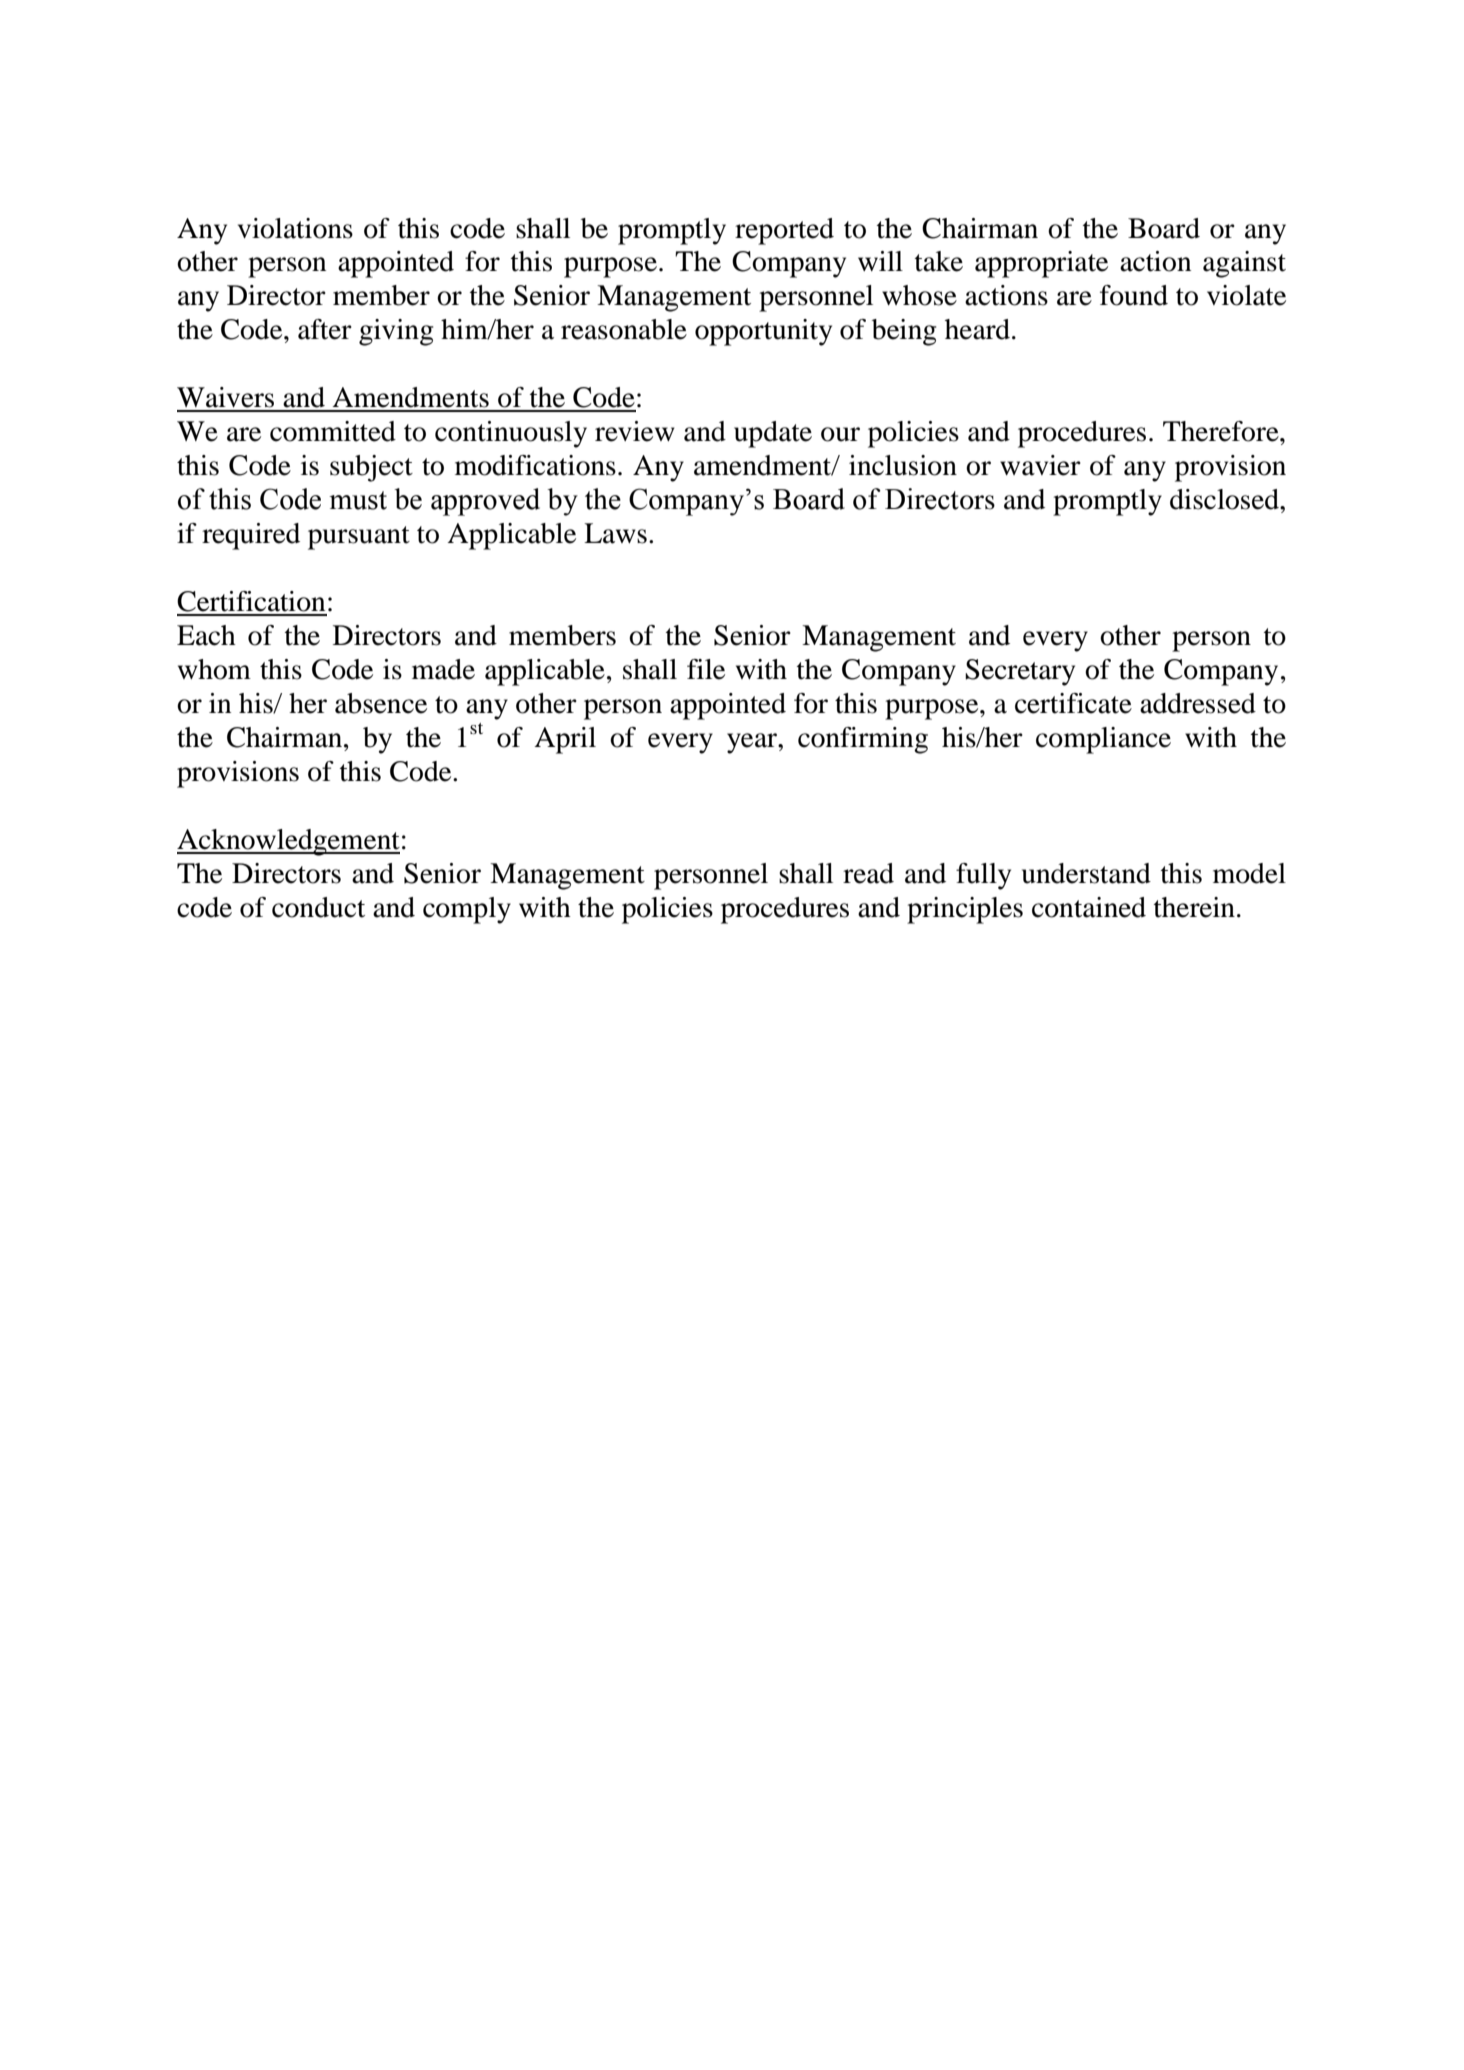 The width and height of the document is (1464, 2070). I want to click on confirming, so click(863, 740).
